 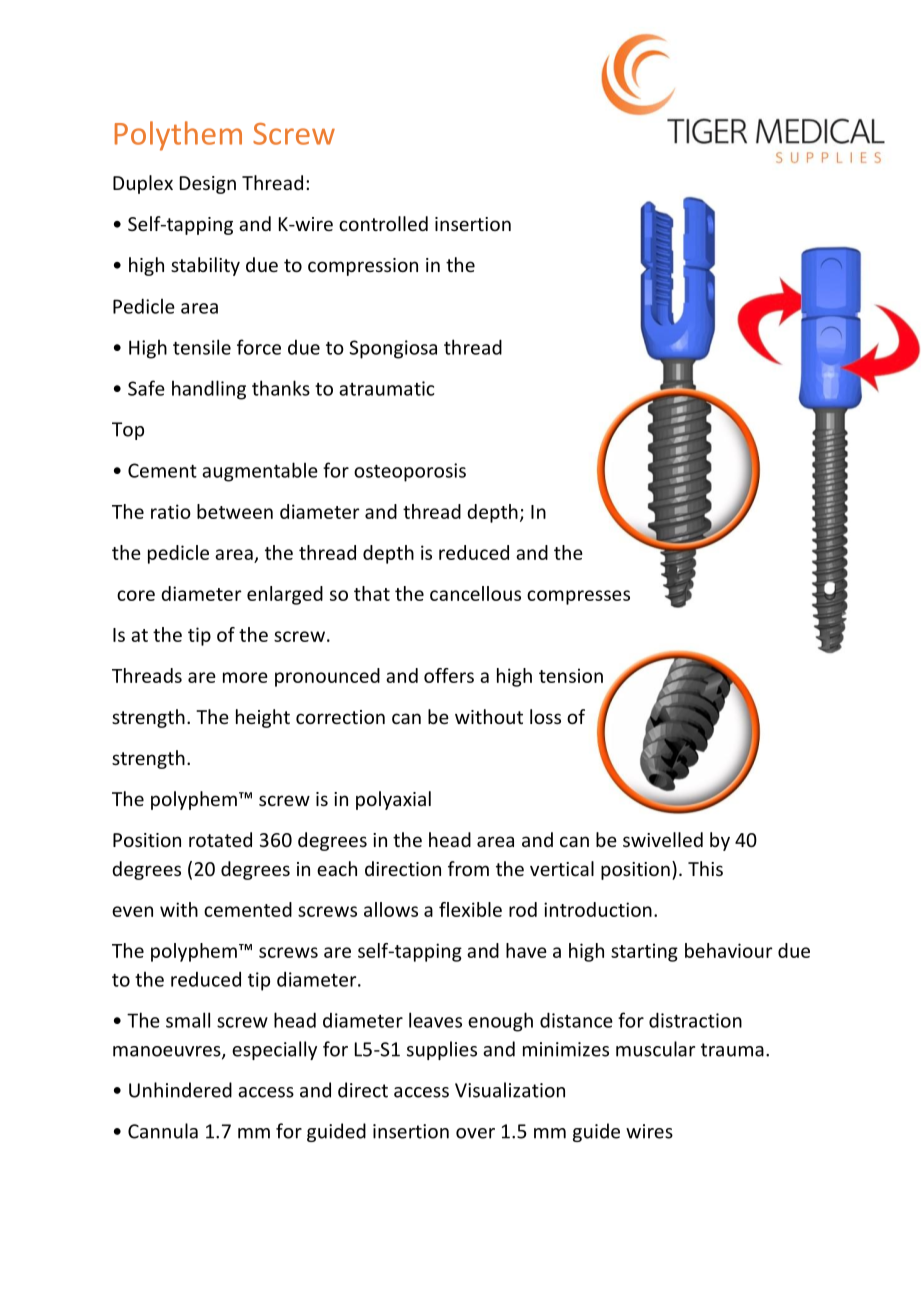 What do you see at coordinates (468, 868) in the page?
I see `from` at bounding box center [468, 868].
